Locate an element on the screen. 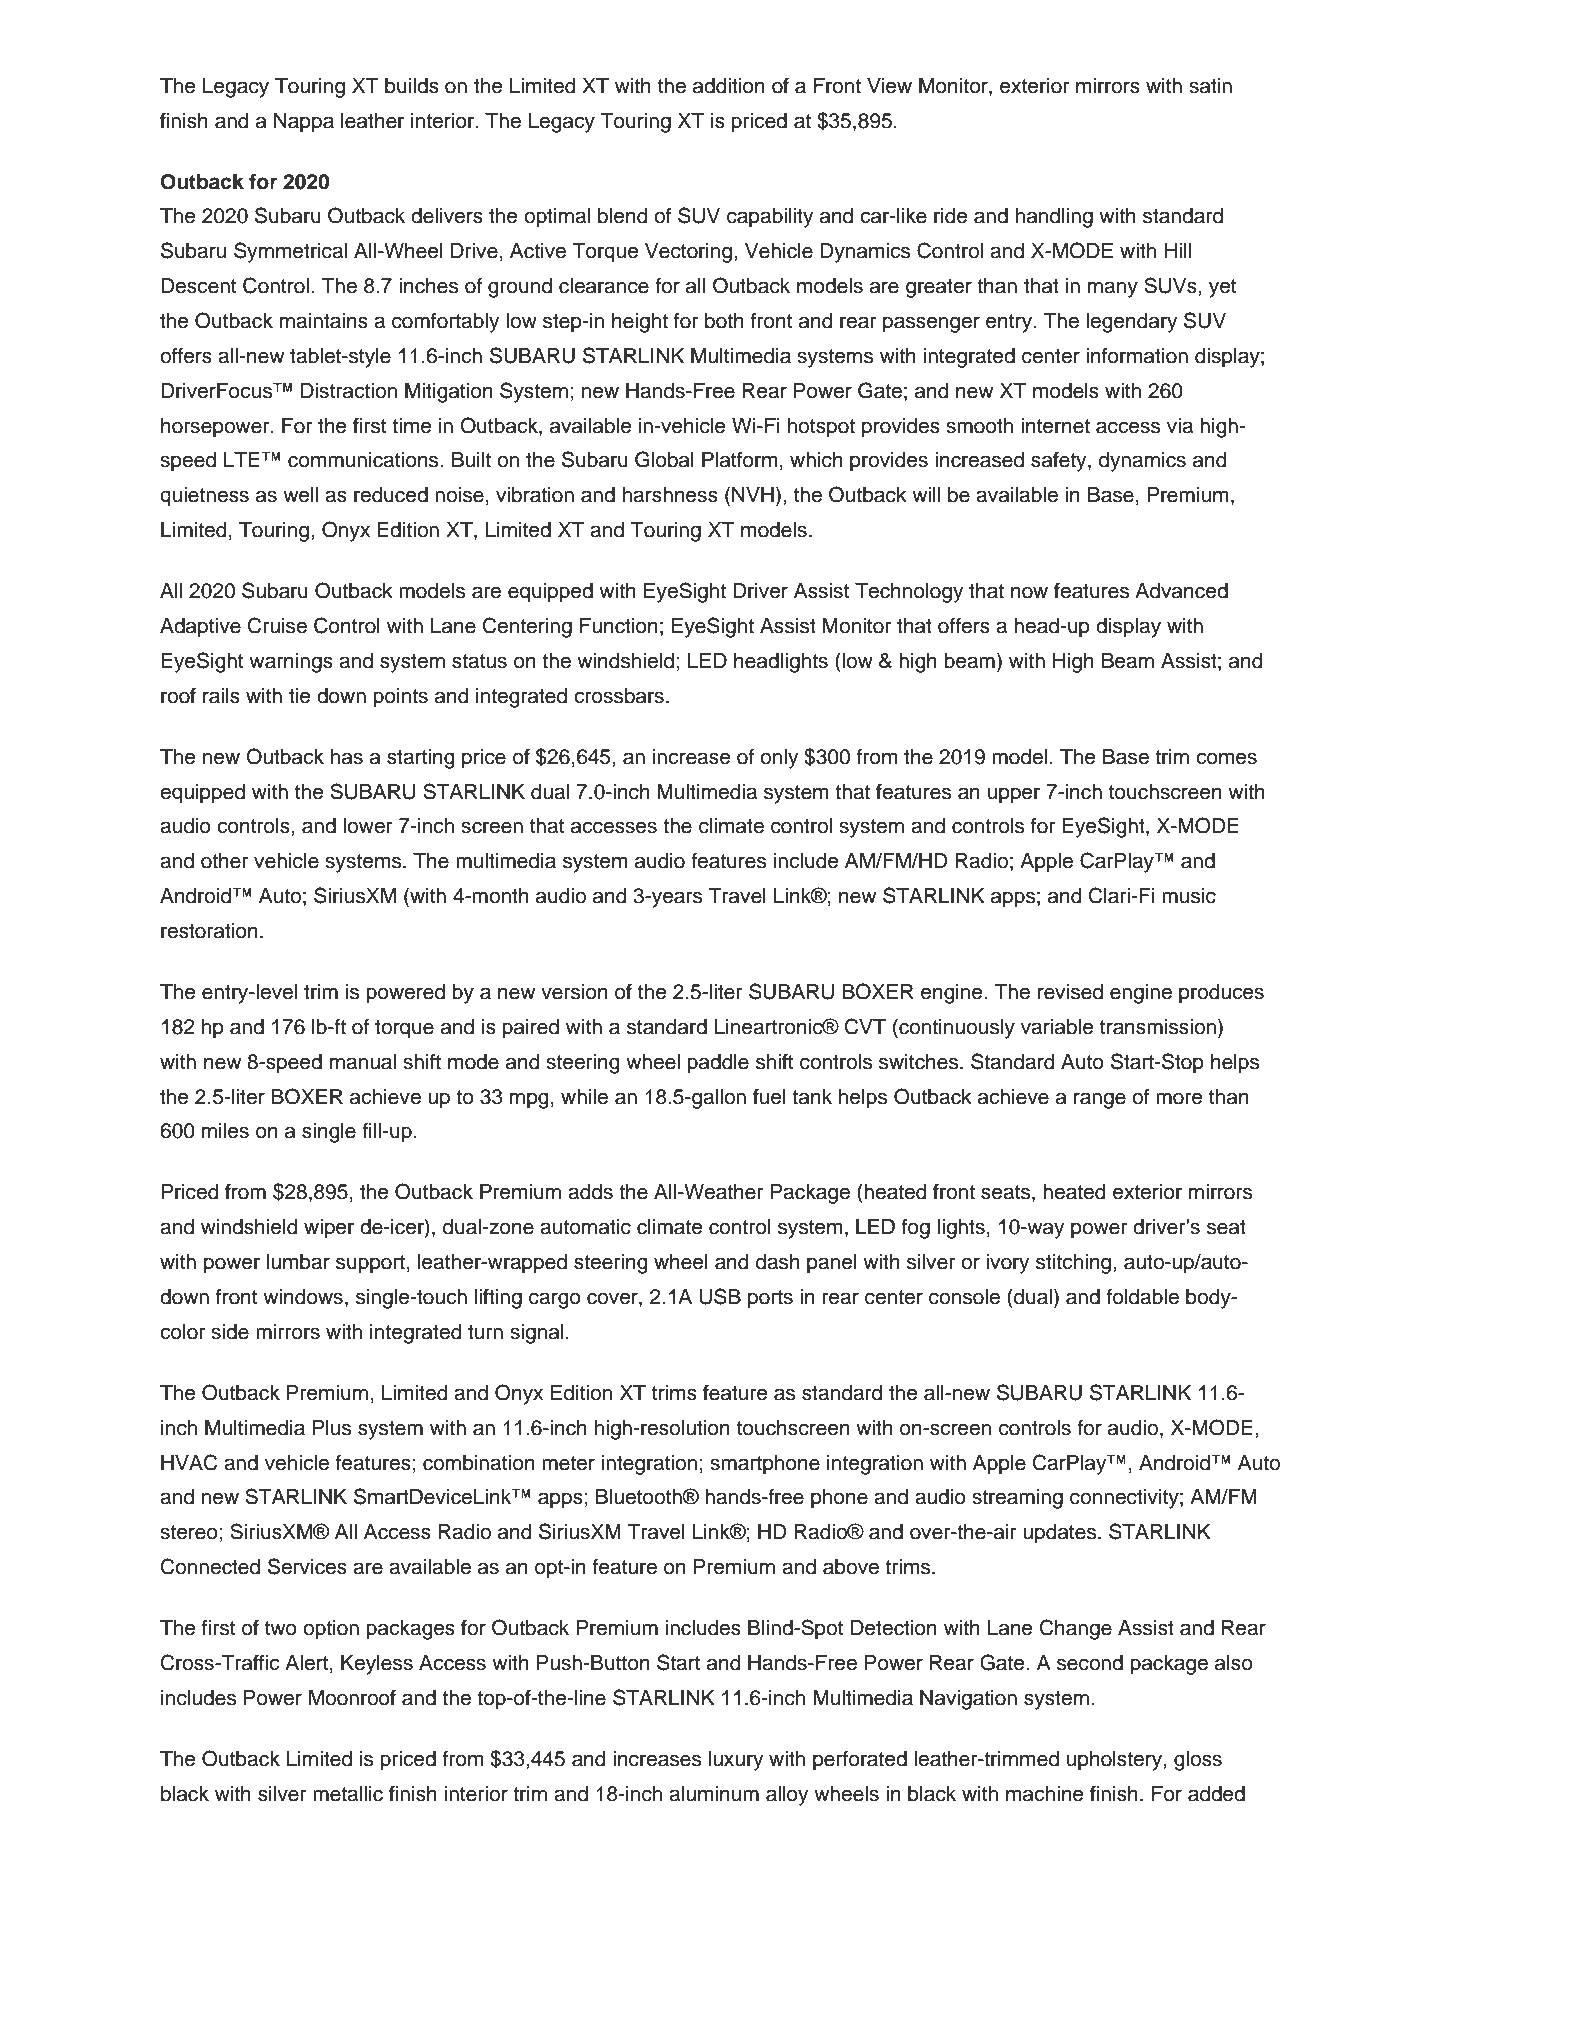 The width and height of the screenshot is (1569, 2030). revised is located at coordinates (1070, 992).
